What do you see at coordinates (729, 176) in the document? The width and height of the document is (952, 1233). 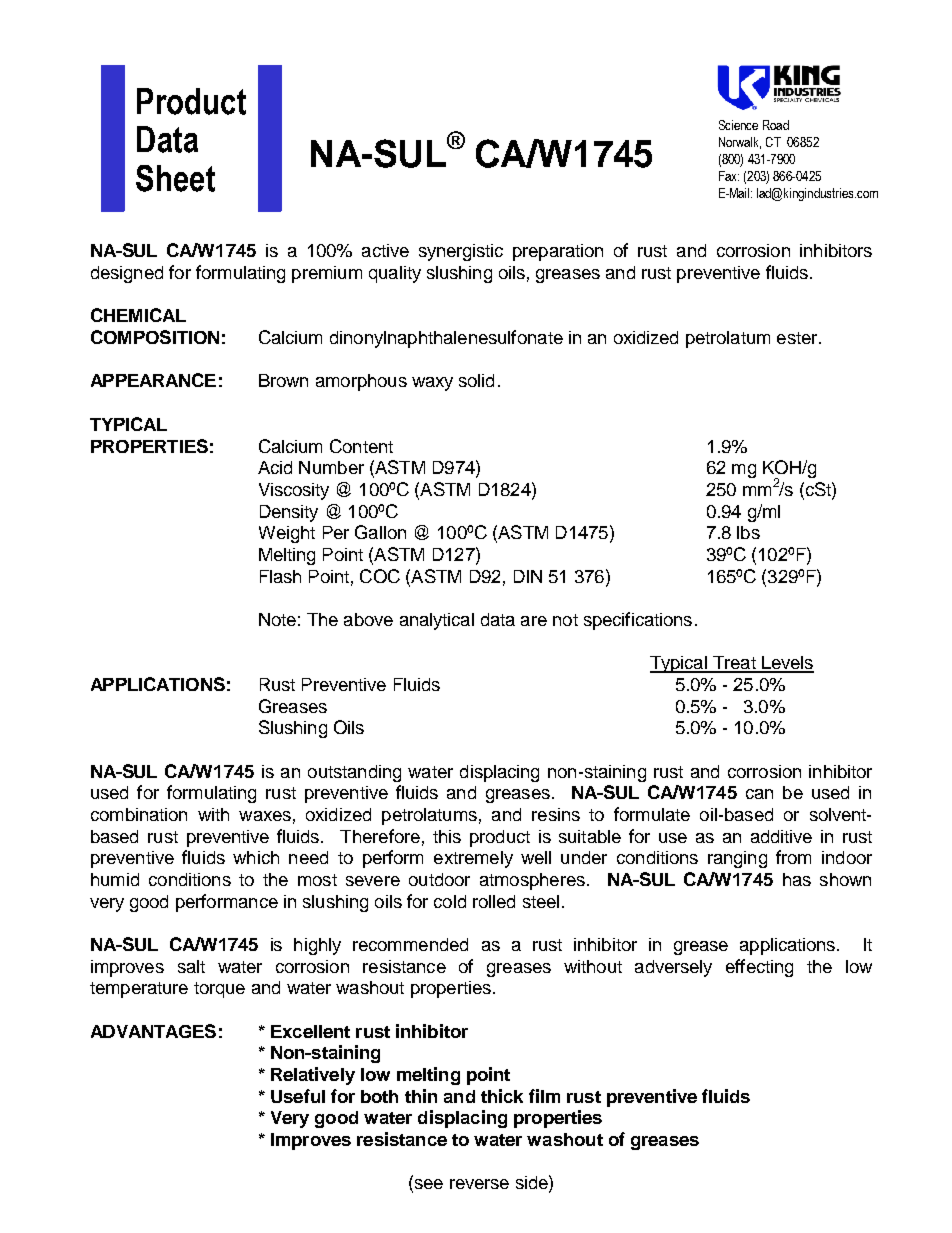 I see `Fax` at bounding box center [729, 176].
